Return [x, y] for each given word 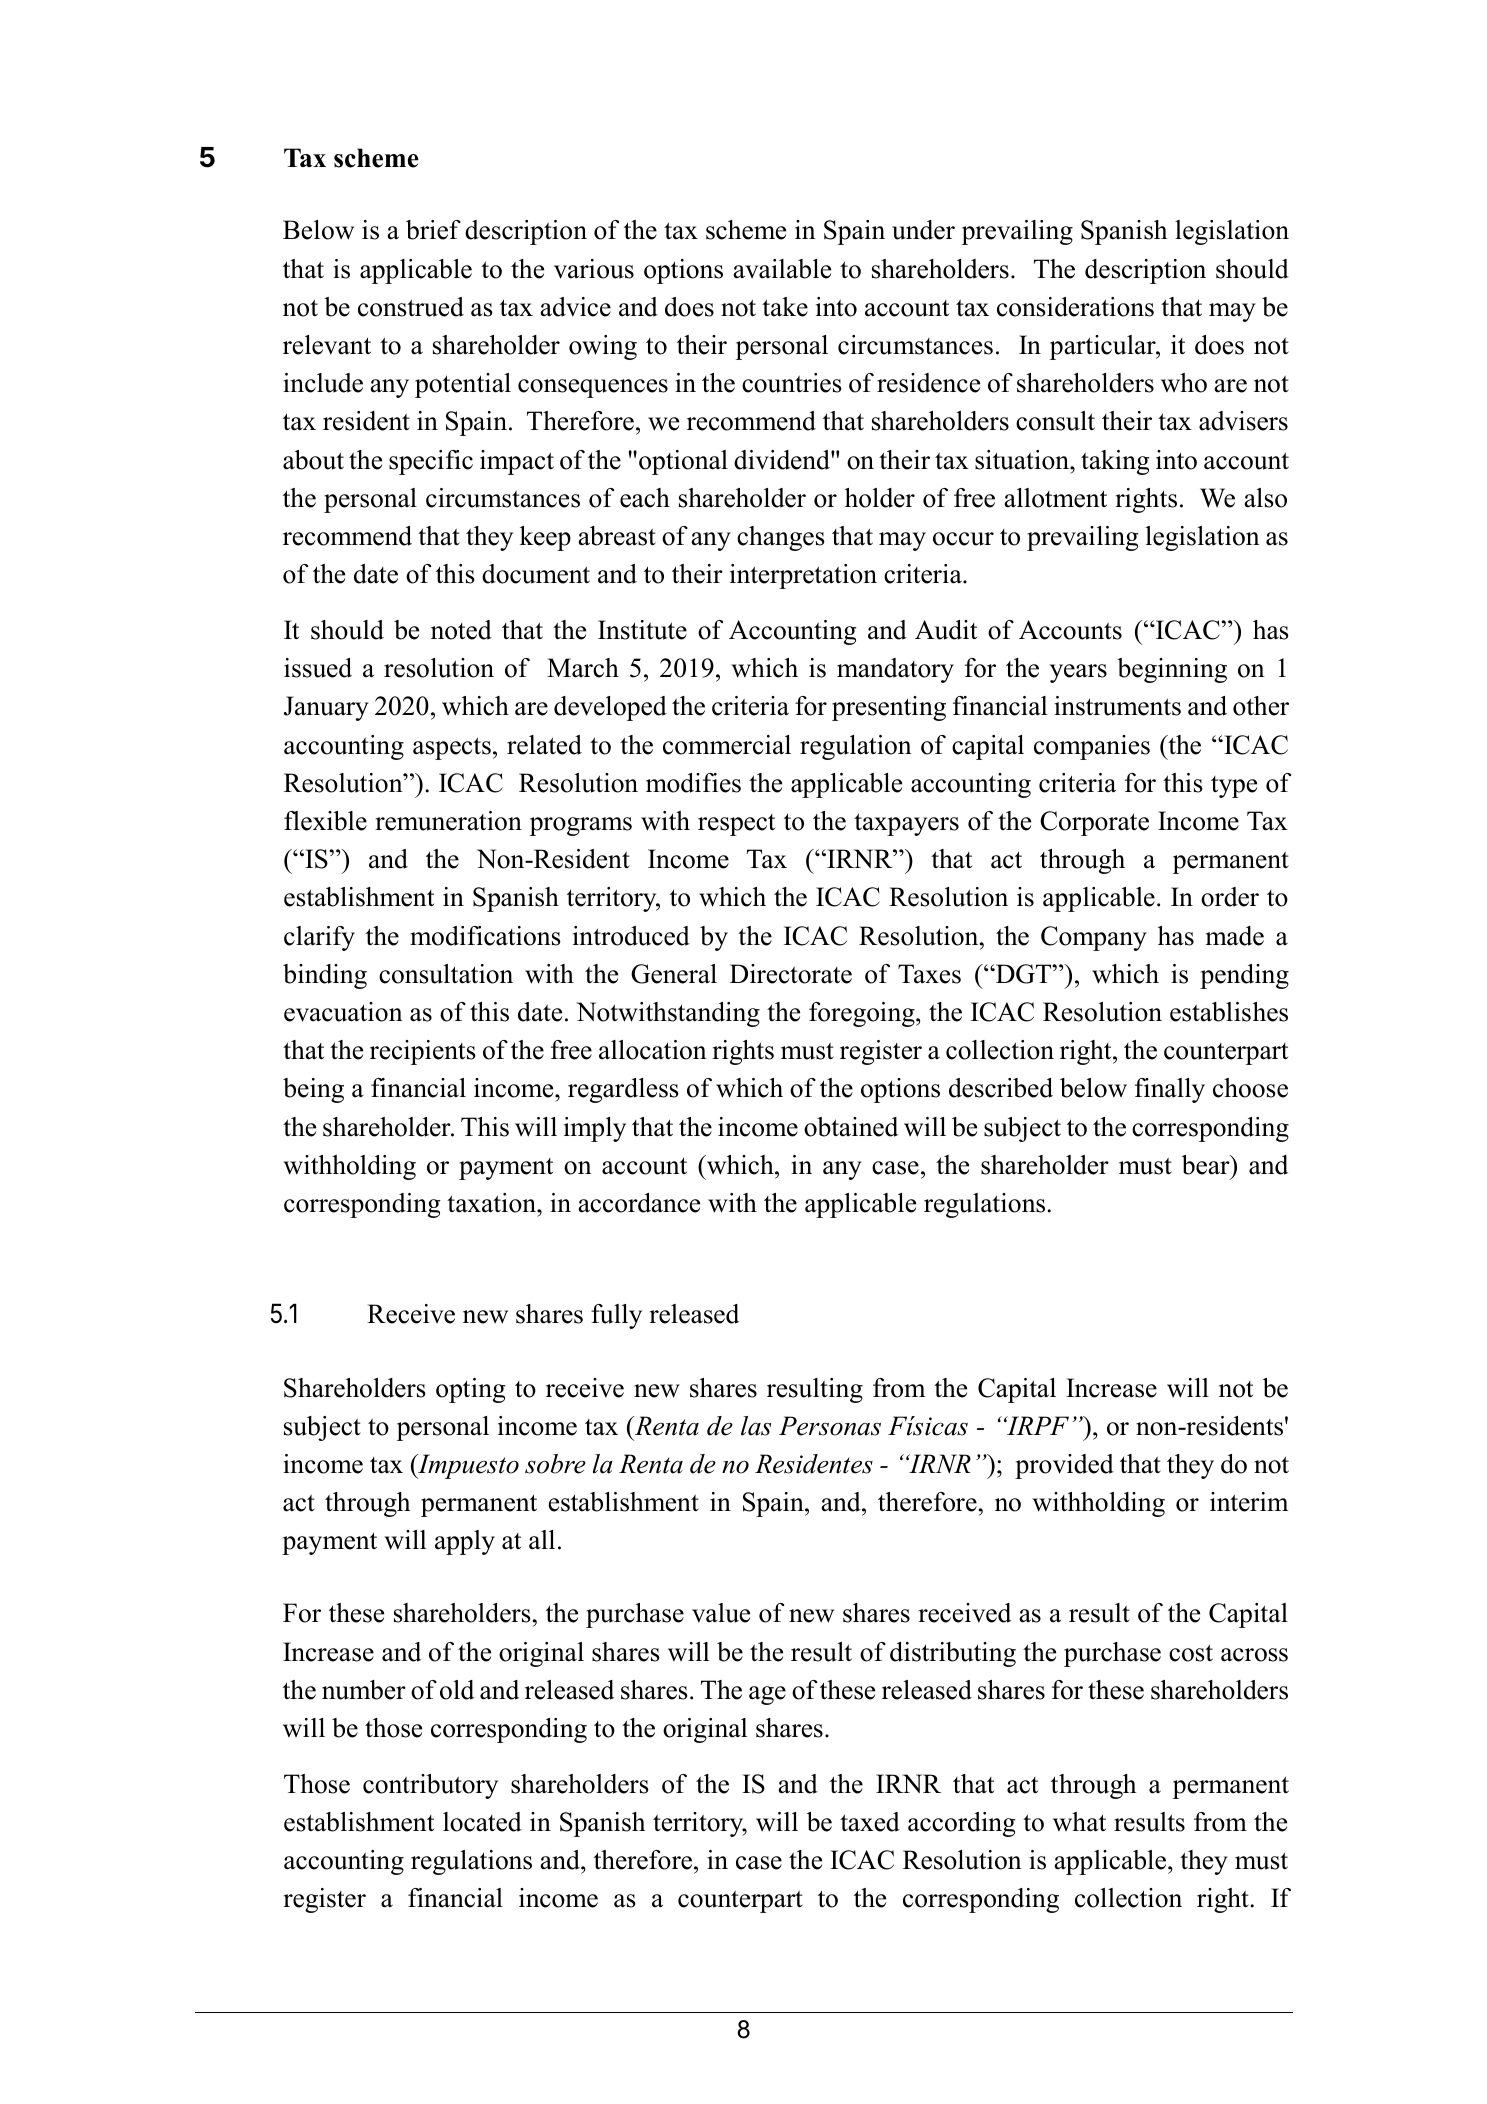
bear [1207, 1165]
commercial [727, 745]
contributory [430, 1786]
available [782, 269]
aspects [452, 748]
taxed [870, 1822]
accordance [639, 1203]
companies [1092, 747]
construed [411, 307]
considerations [1075, 307]
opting [471, 1390]
